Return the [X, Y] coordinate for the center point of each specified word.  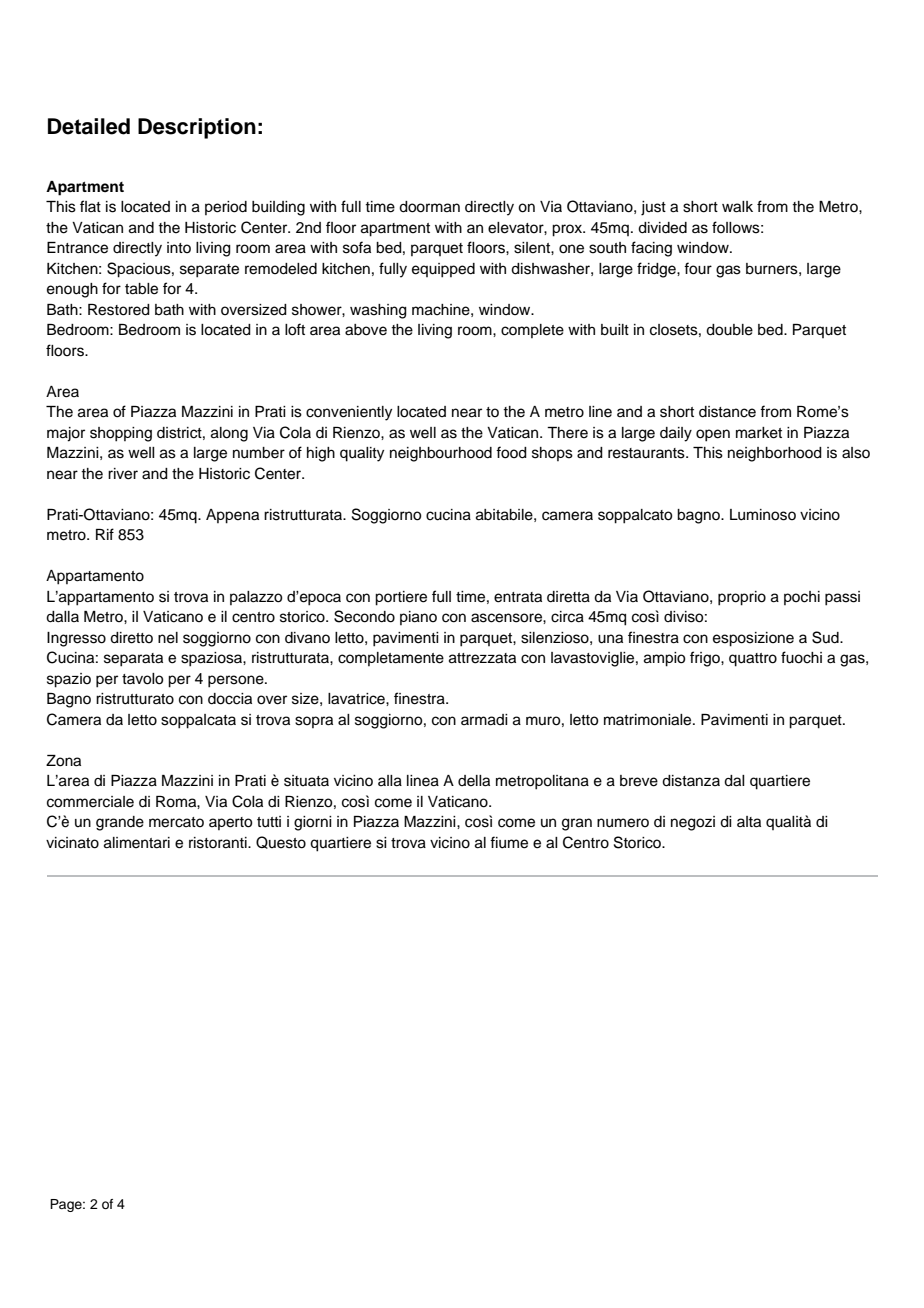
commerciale [90, 802]
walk [737, 207]
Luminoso [763, 515]
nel [168, 638]
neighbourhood [441, 454]
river [123, 474]
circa [567, 617]
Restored [119, 310]
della [474, 781]
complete [532, 331]
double [729, 330]
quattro [753, 660]
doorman [429, 207]
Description [197, 128]
